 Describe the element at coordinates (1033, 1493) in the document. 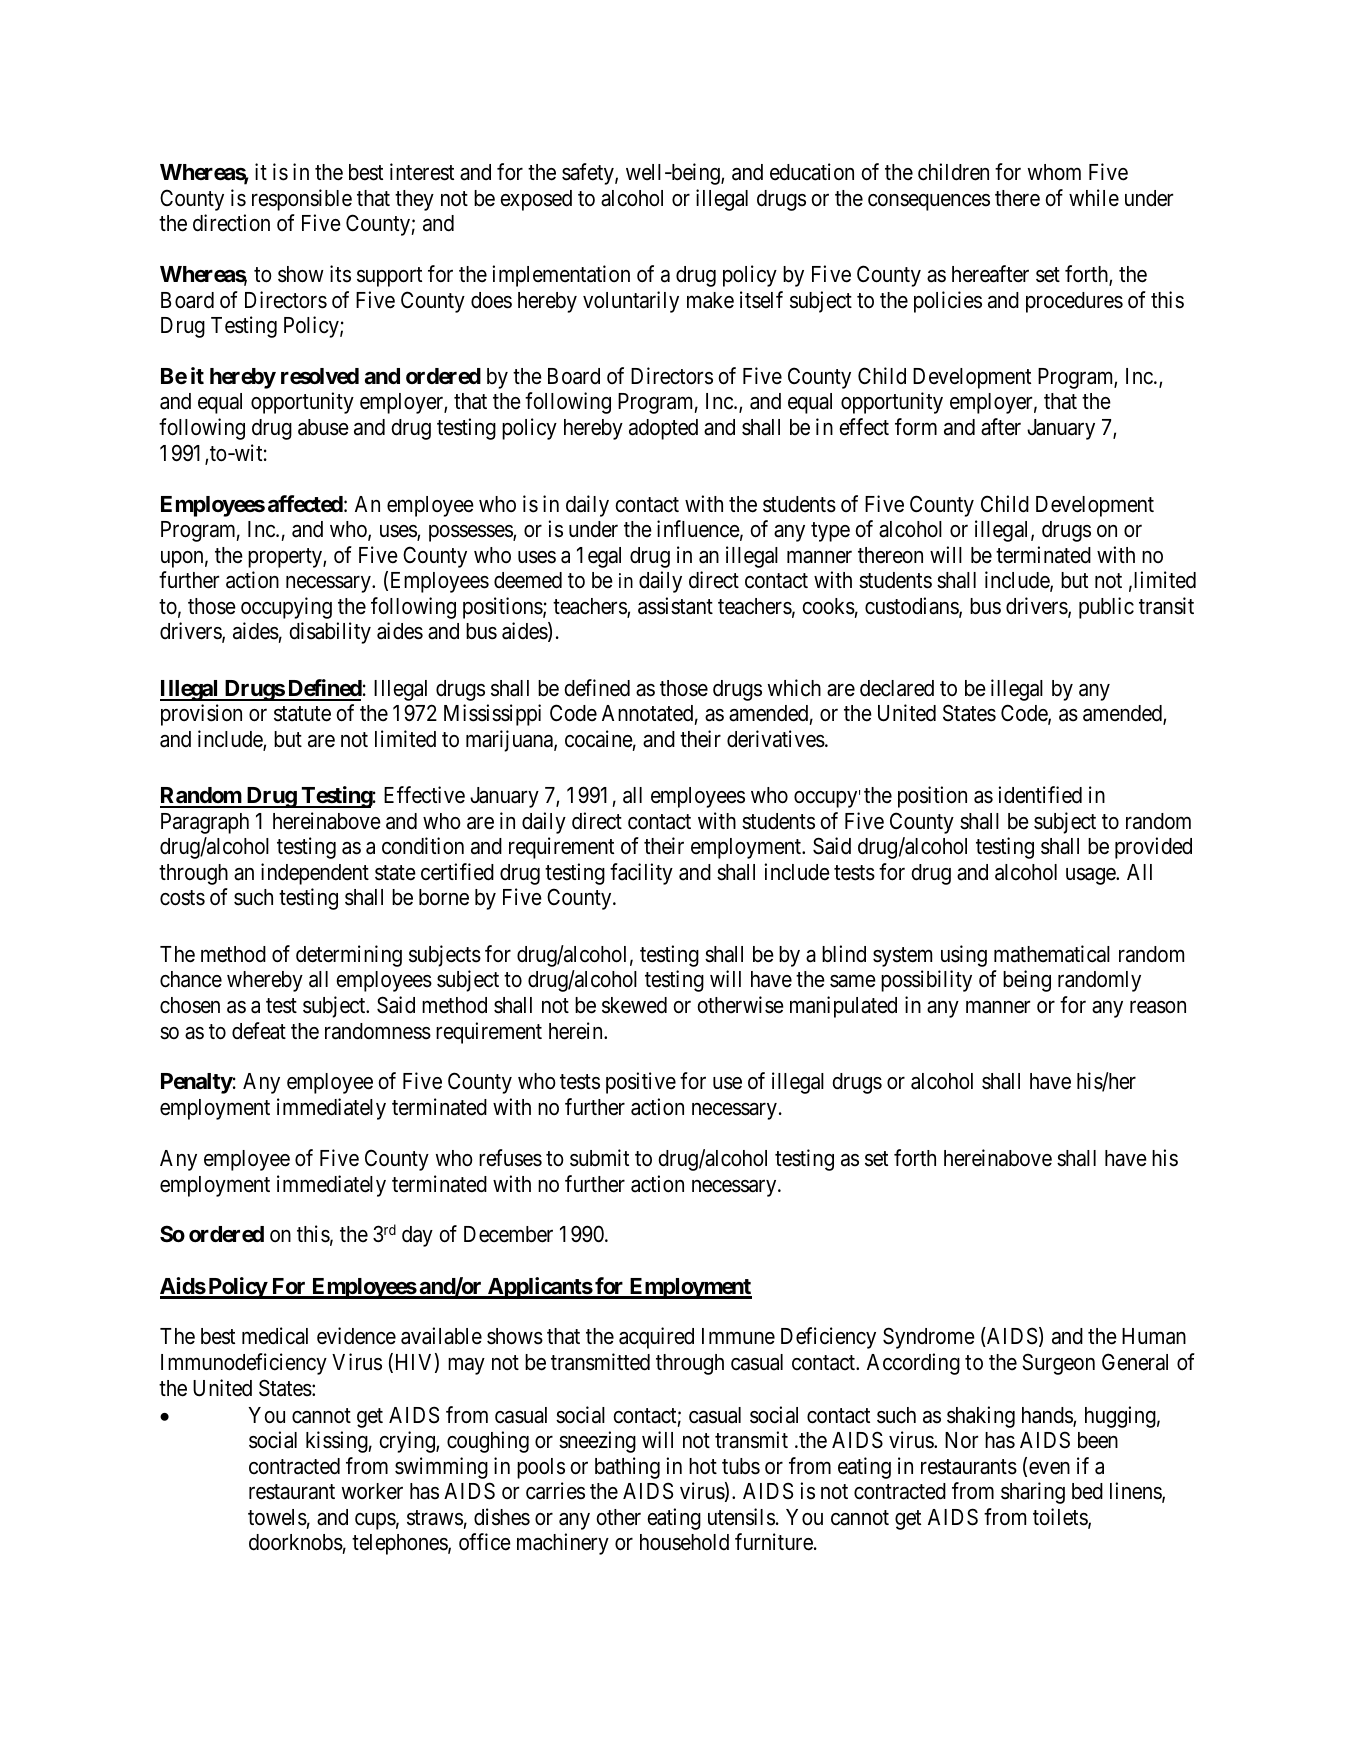

I see `sharing` at that location.
